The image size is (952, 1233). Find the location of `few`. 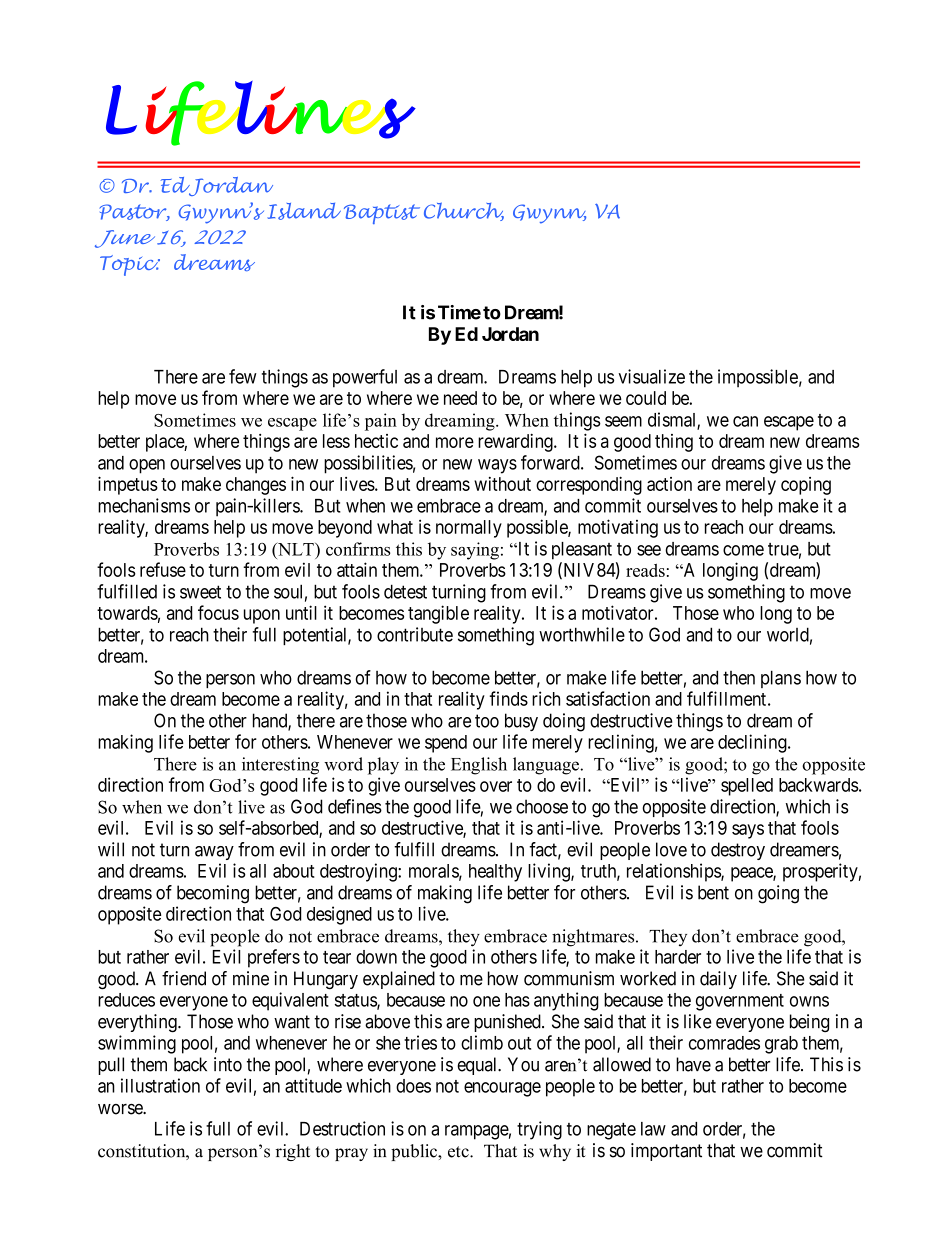

few is located at coordinates (243, 376).
